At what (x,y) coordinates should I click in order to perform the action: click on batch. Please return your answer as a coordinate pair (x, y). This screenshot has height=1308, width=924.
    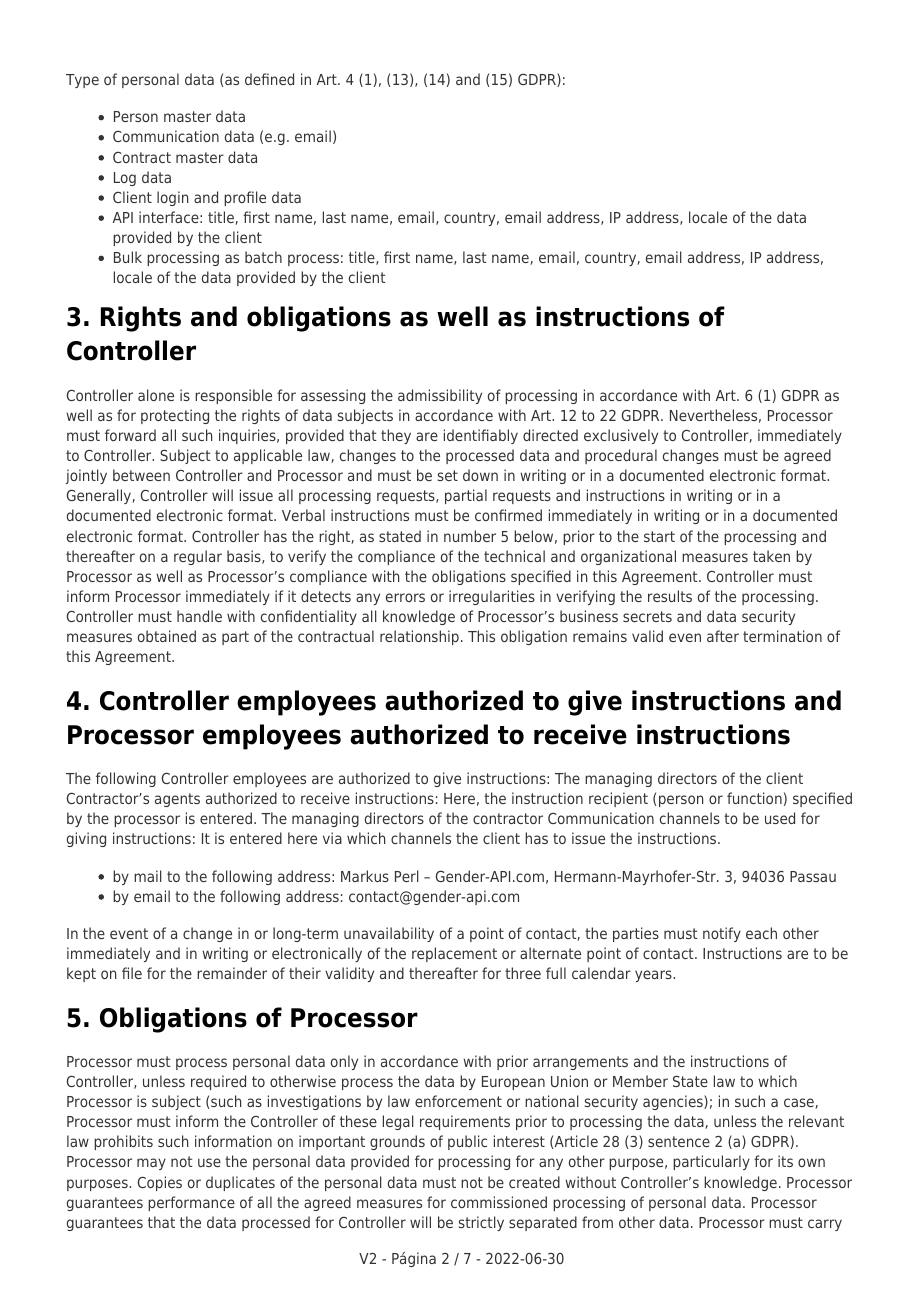
    Looking at the image, I should click on (263, 257).
